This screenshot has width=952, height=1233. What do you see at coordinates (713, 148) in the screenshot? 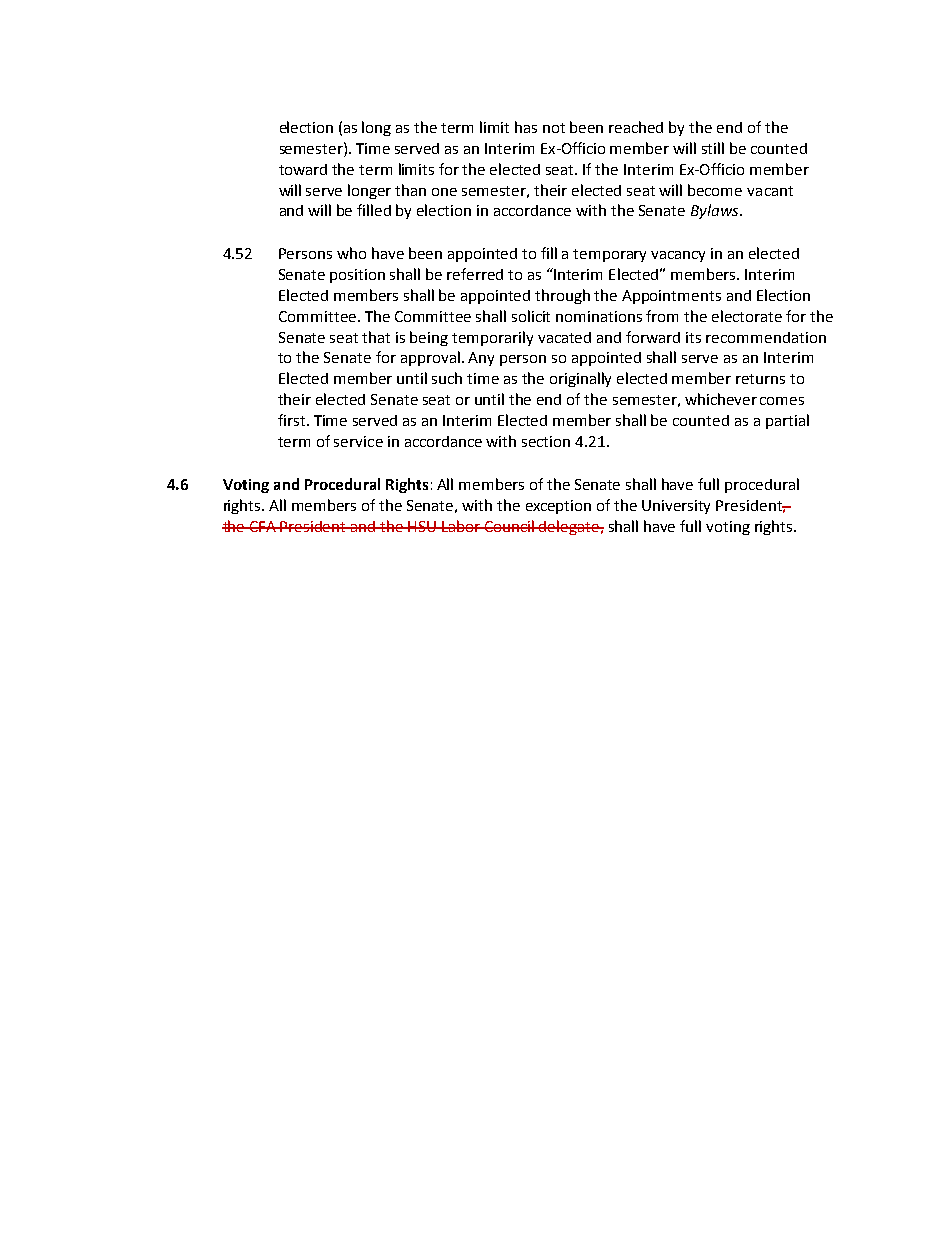
I see `still` at bounding box center [713, 148].
